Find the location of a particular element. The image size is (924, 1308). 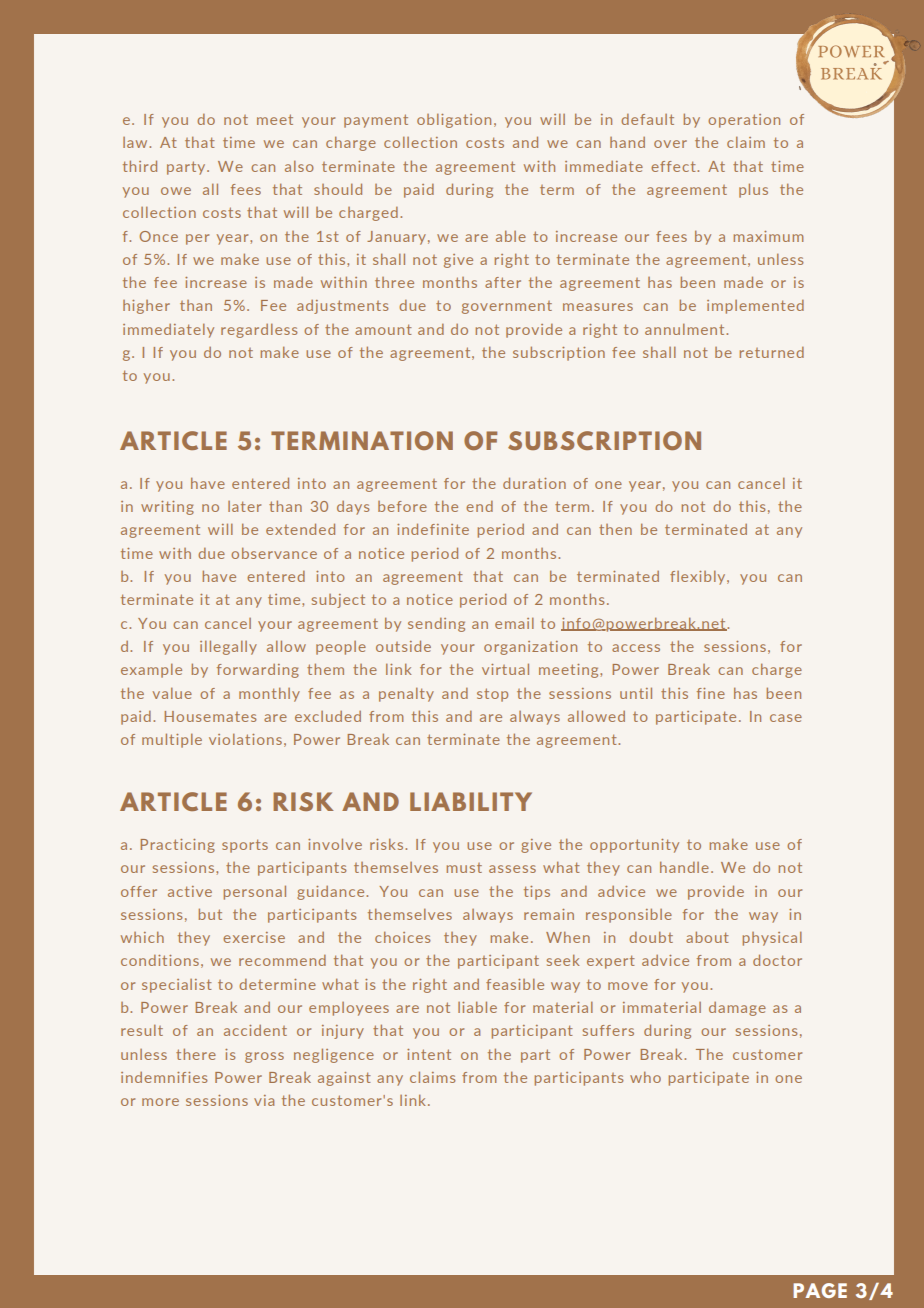

via is located at coordinates (264, 1100).
